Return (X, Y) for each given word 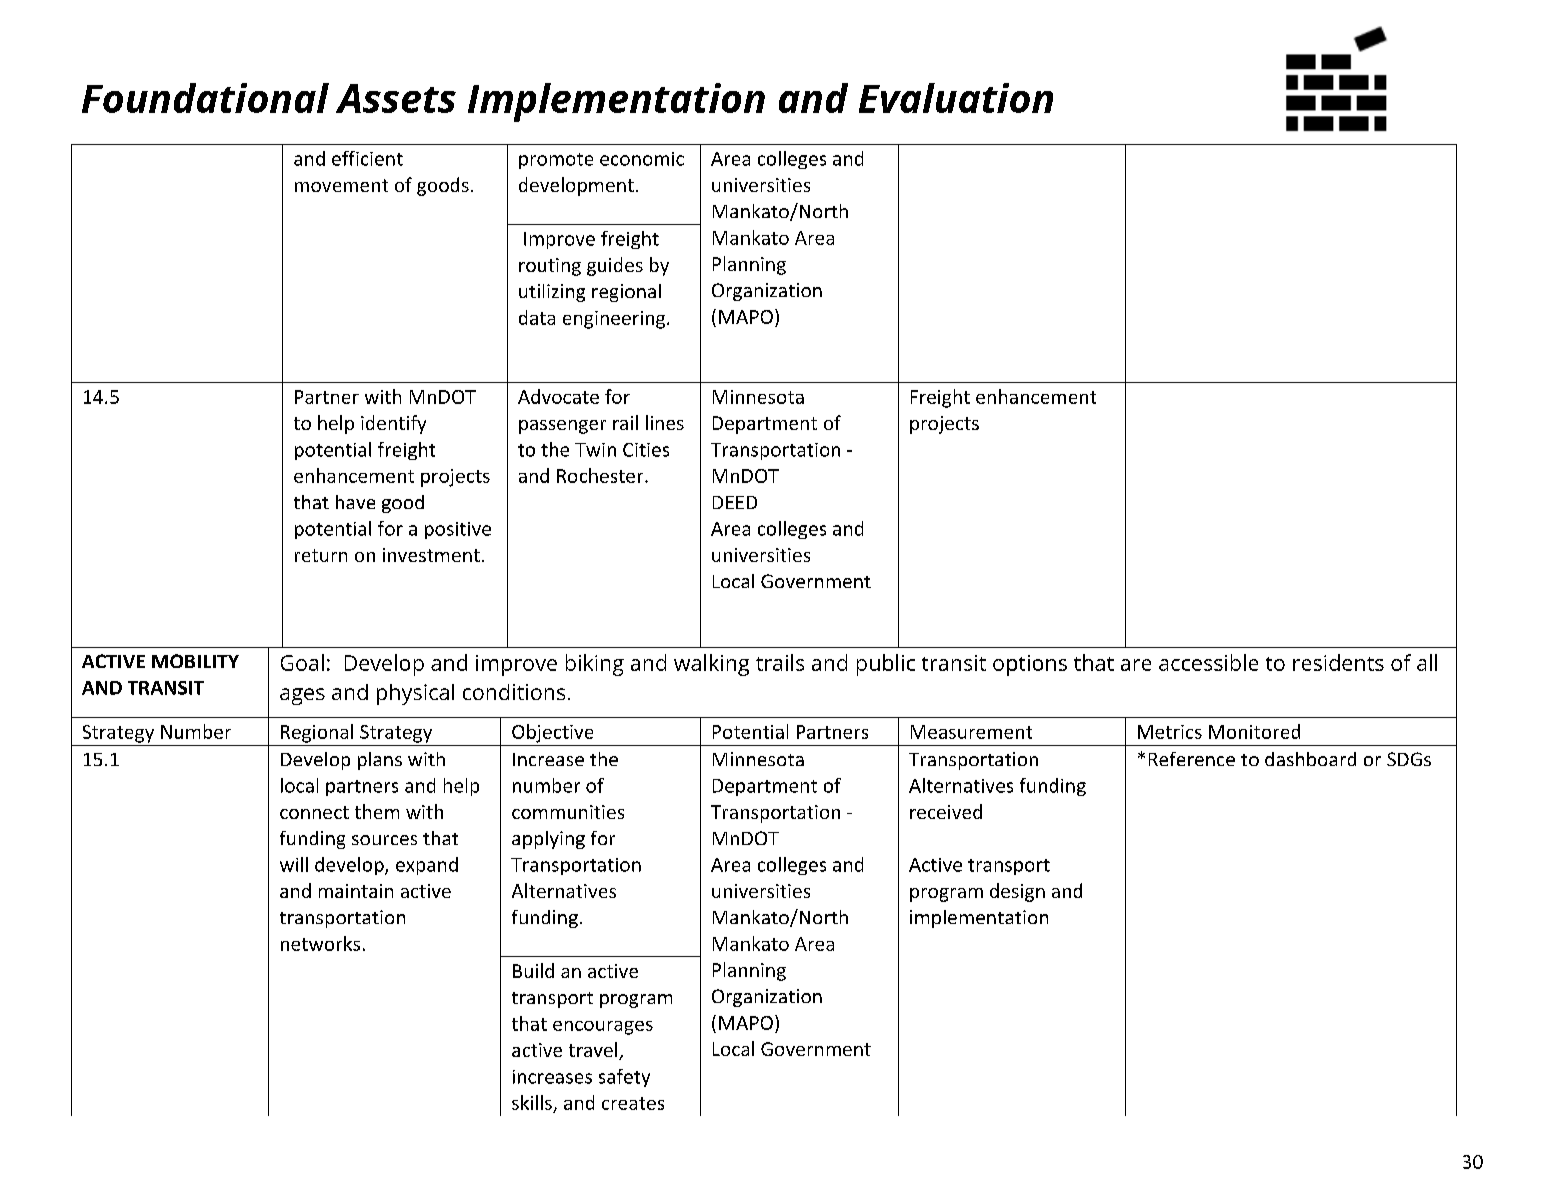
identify (393, 424)
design (1017, 892)
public (886, 665)
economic (642, 159)
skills (532, 1102)
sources (384, 840)
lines (665, 422)
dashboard (1310, 759)
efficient (367, 158)
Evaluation (956, 98)
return (321, 555)
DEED (735, 502)
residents (1338, 662)
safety (624, 1078)
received (946, 811)
